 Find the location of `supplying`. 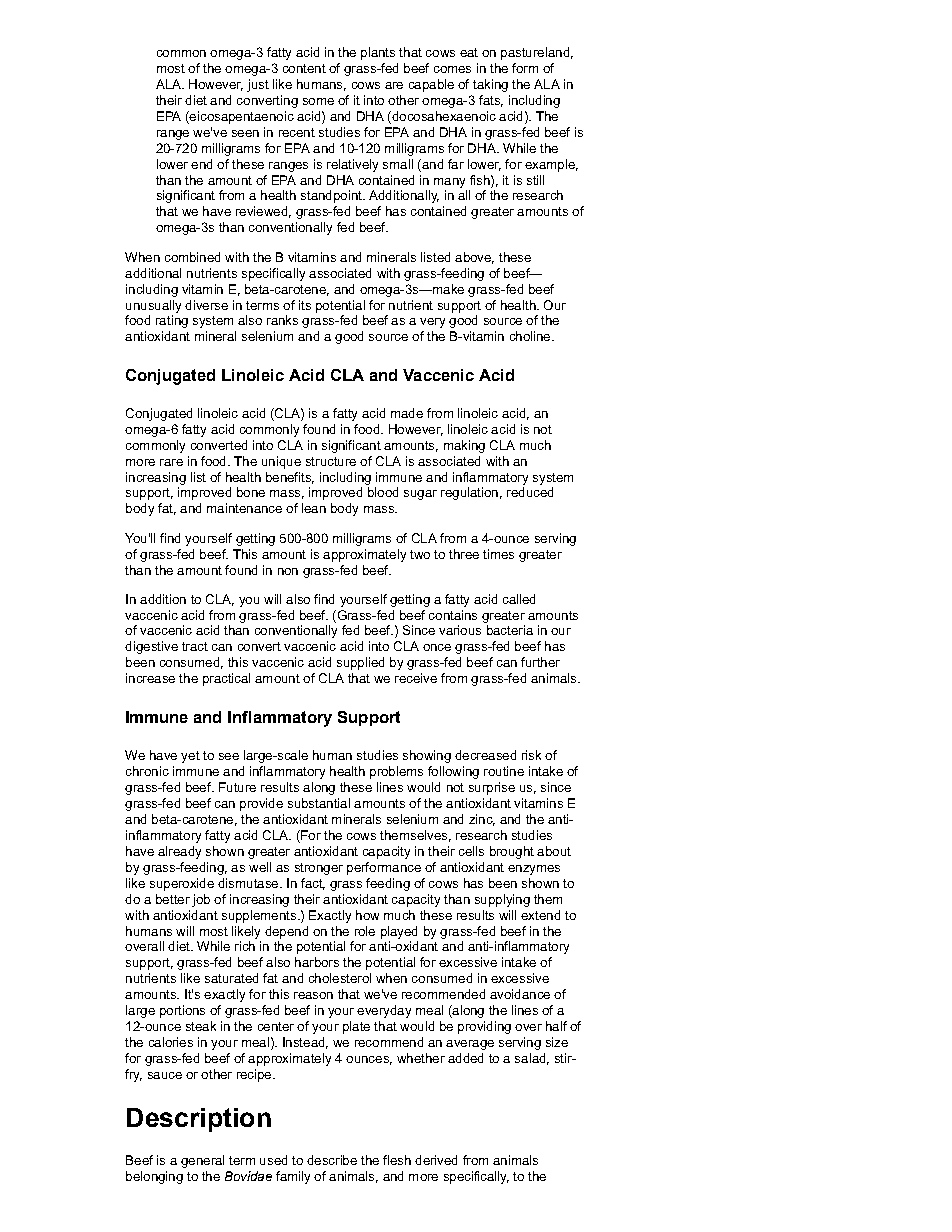

supplying is located at coordinates (502, 900).
